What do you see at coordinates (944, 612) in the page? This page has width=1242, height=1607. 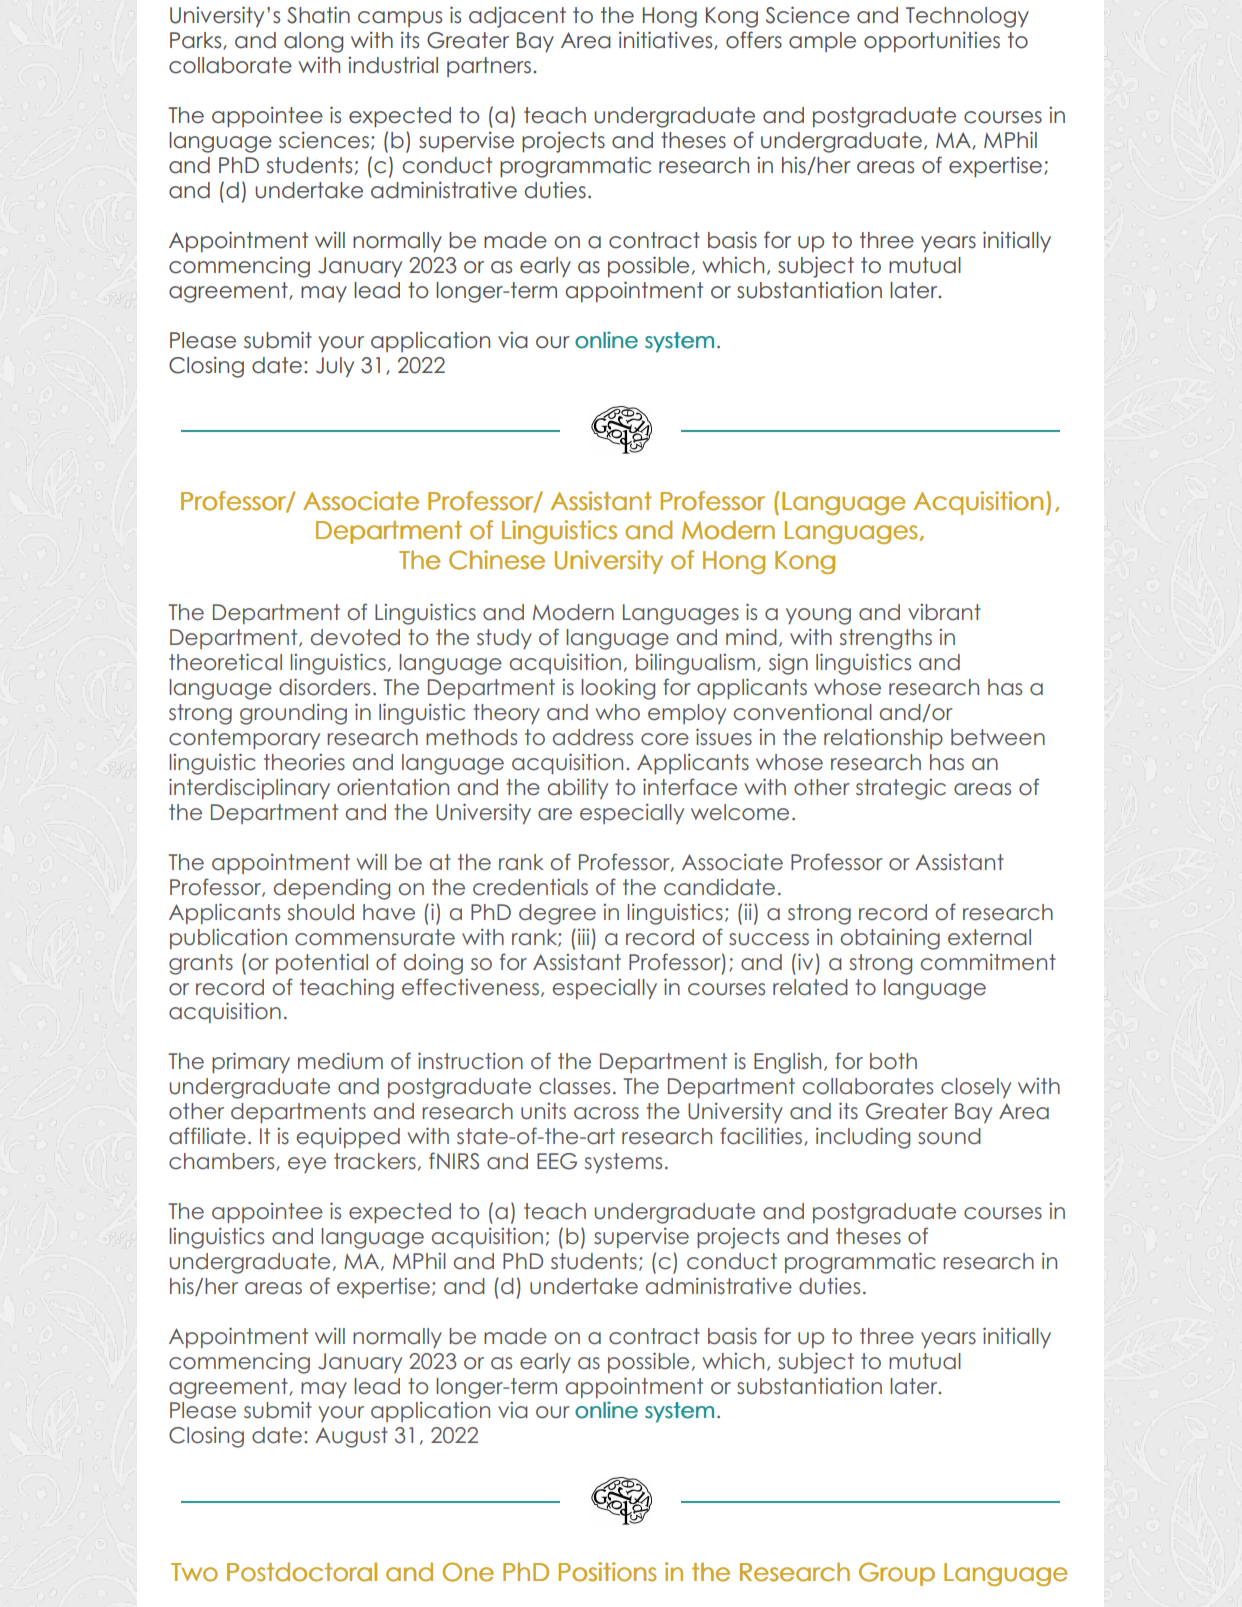 I see `vibrant` at bounding box center [944, 612].
